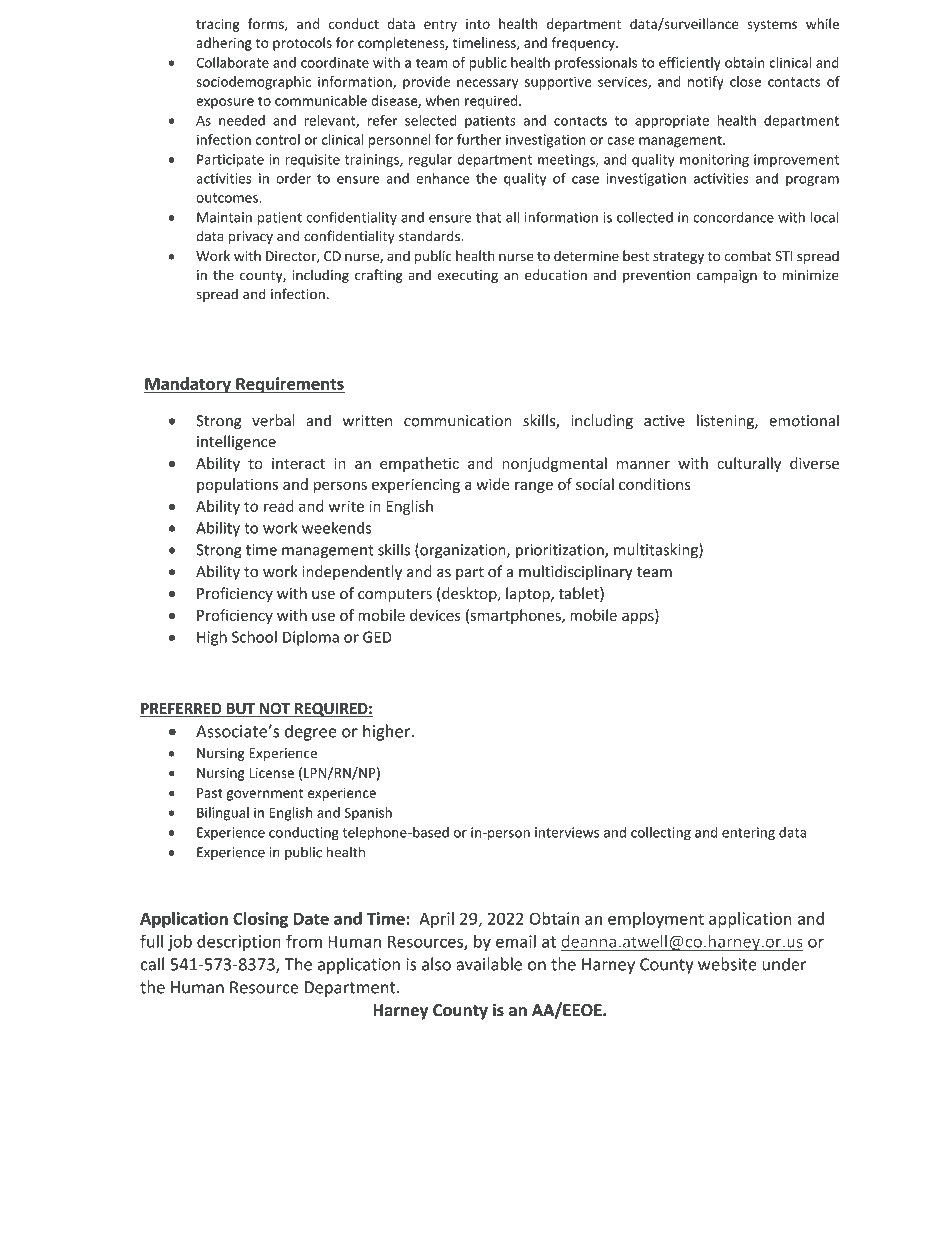 The height and width of the page is (1233, 952). Describe the element at coordinates (435, 615) in the page. I see `devices` at that location.
